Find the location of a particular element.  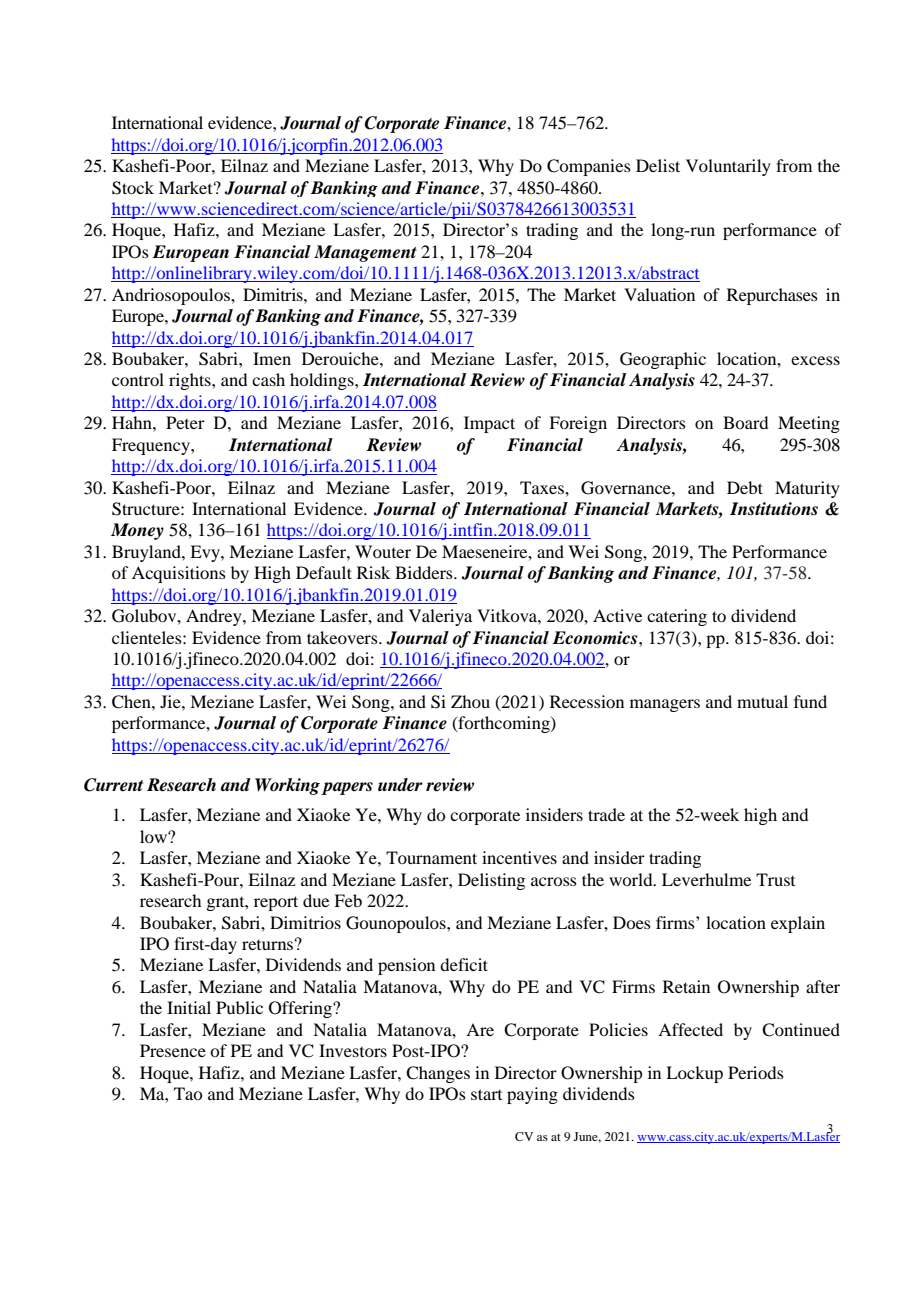

Presence is located at coordinates (173, 1050).
